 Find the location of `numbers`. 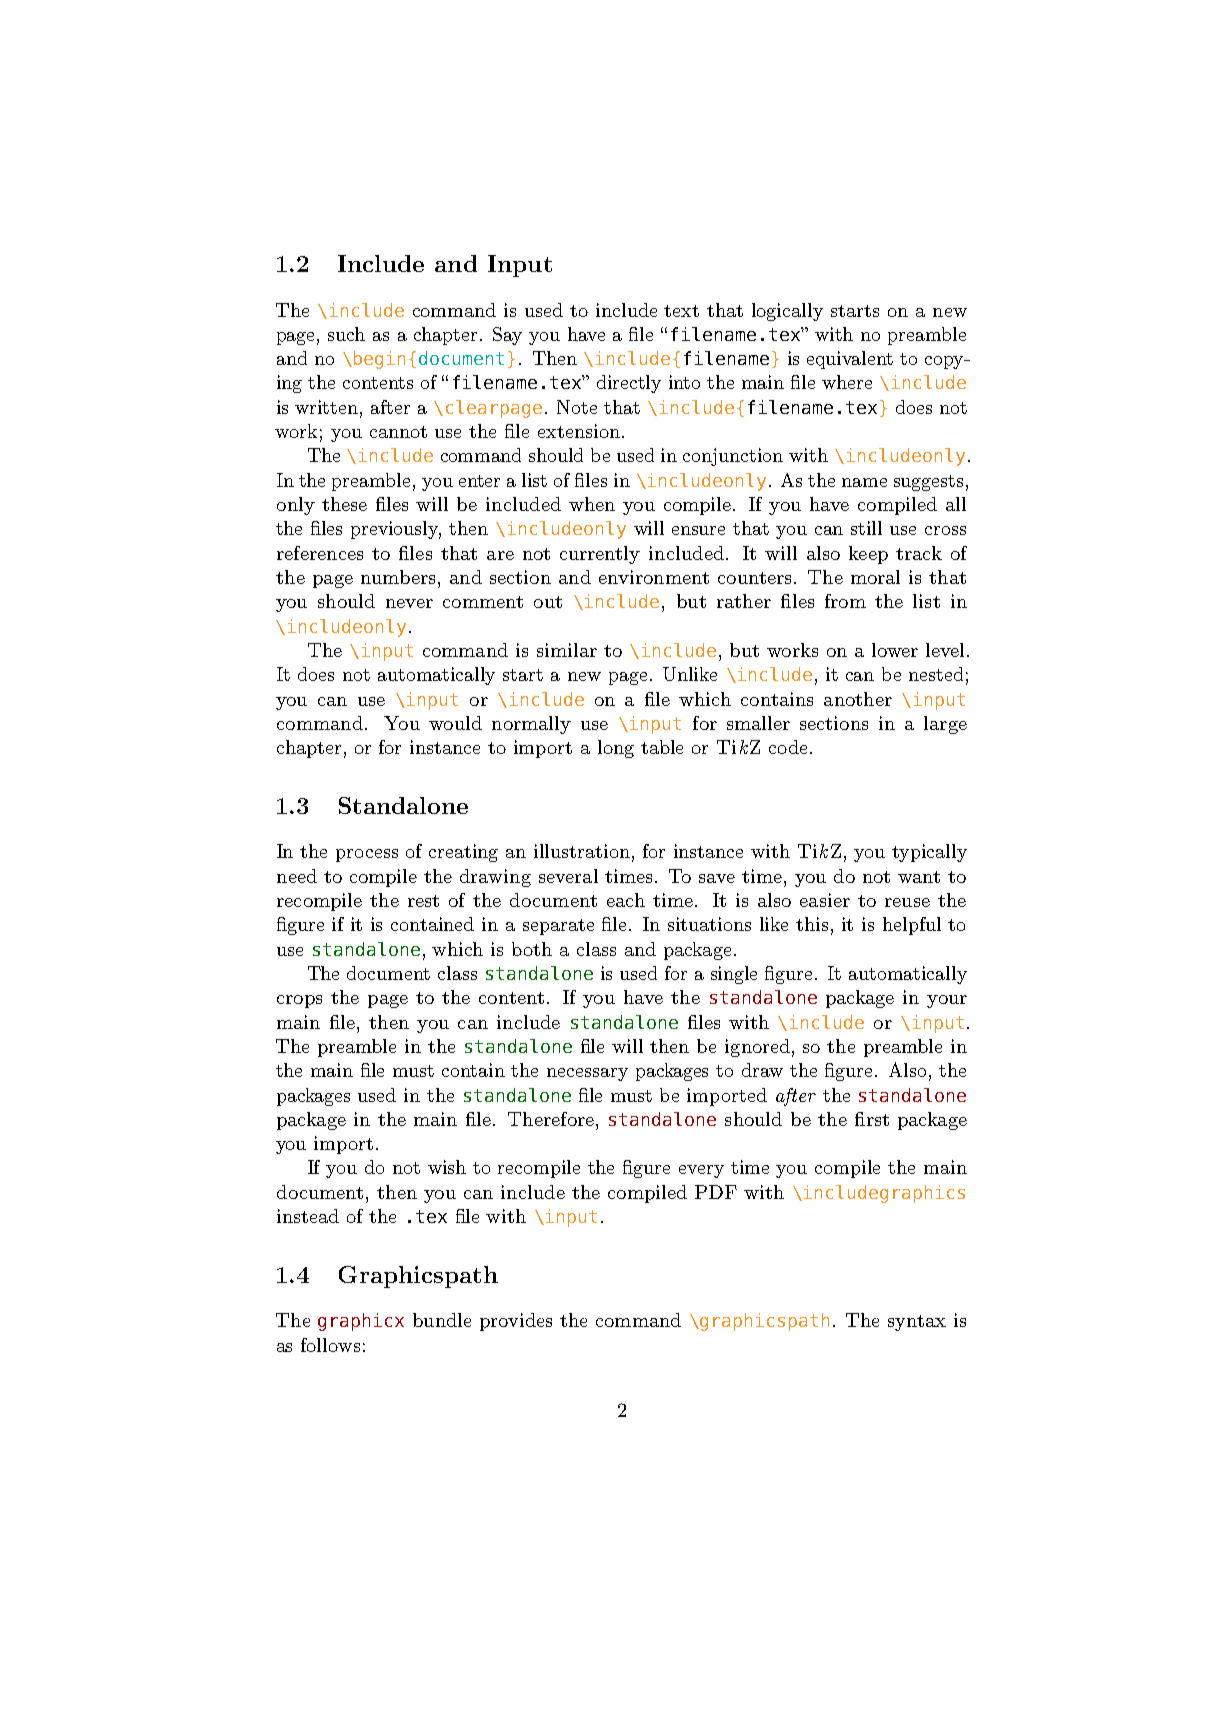

numbers is located at coordinates (398, 577).
